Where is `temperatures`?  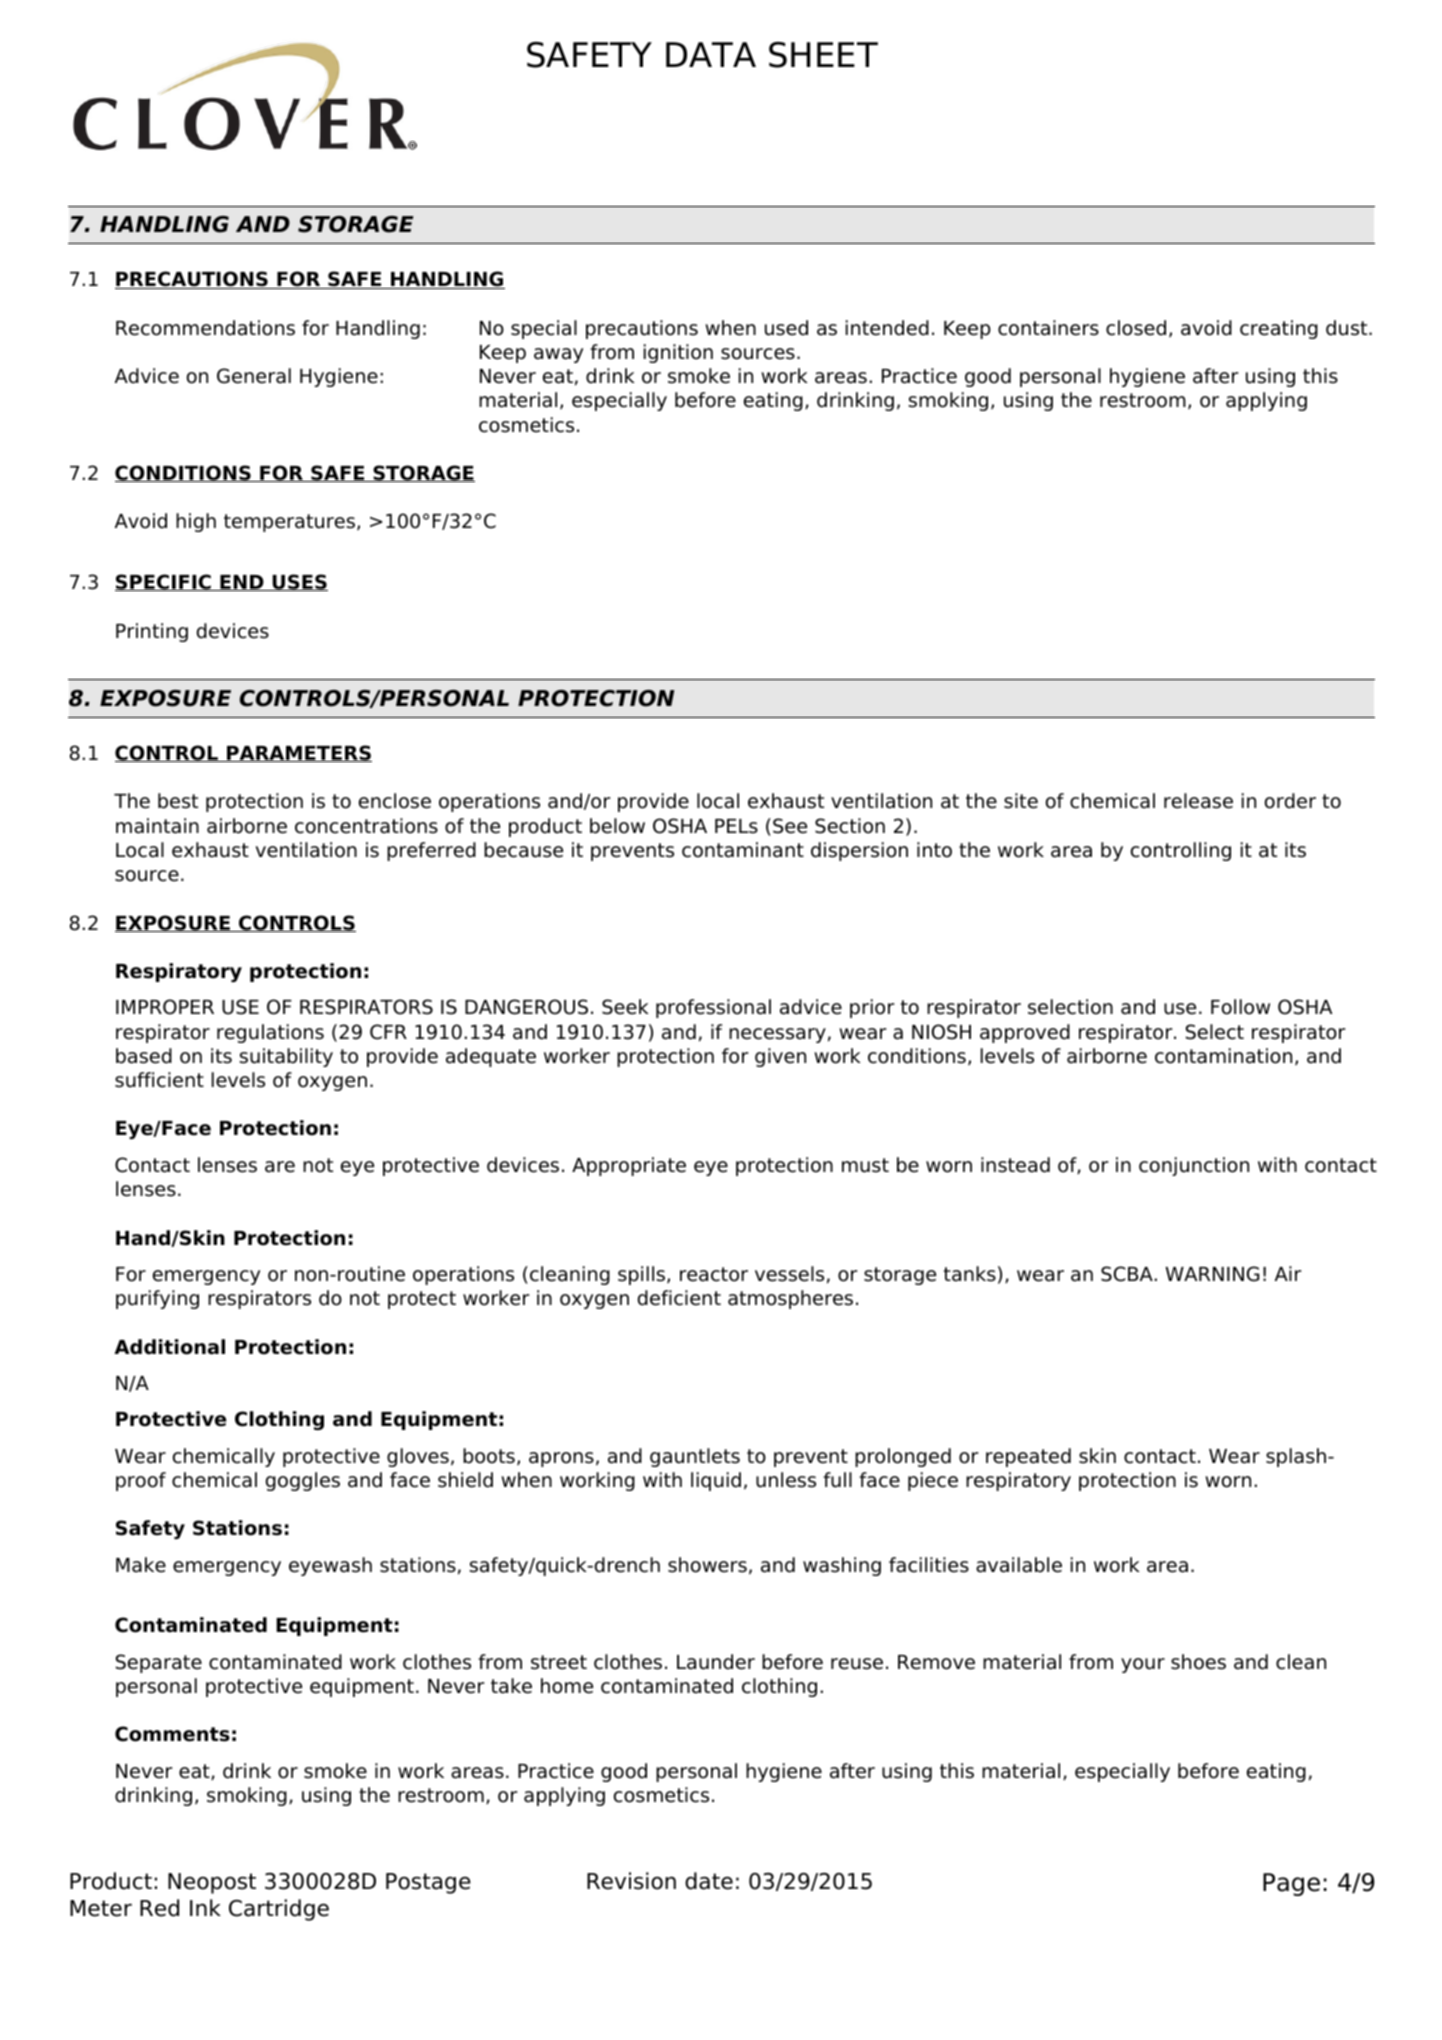
temperatures is located at coordinates (289, 523).
